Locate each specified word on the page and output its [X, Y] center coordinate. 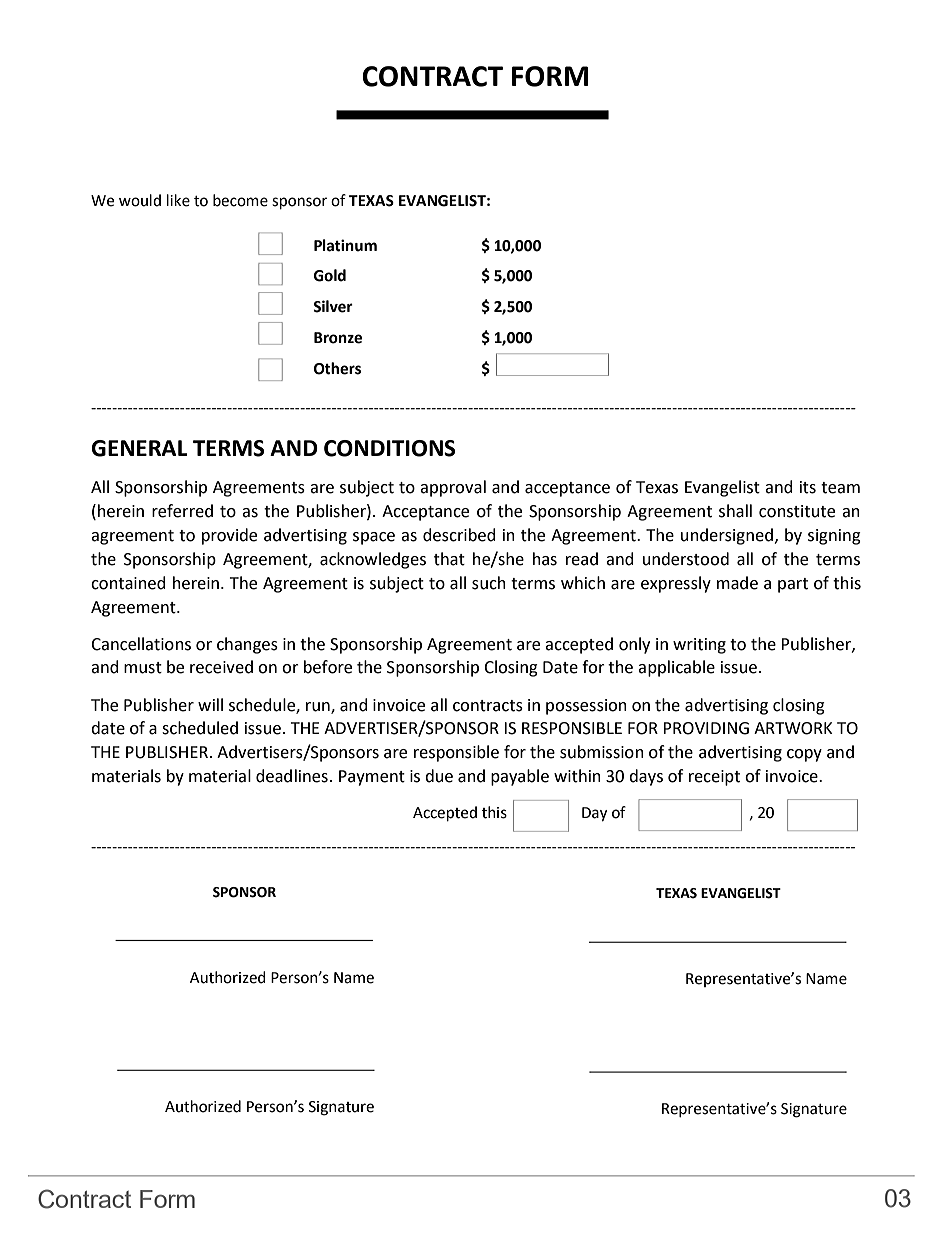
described [459, 535]
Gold [330, 275]
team [840, 488]
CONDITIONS [390, 448]
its [808, 487]
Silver [333, 306]
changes [247, 645]
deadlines [292, 776]
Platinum [345, 245]
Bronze [338, 338]
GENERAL [139, 448]
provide [229, 536]
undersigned [727, 536]
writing [699, 646]
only [634, 645]
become [240, 200]
